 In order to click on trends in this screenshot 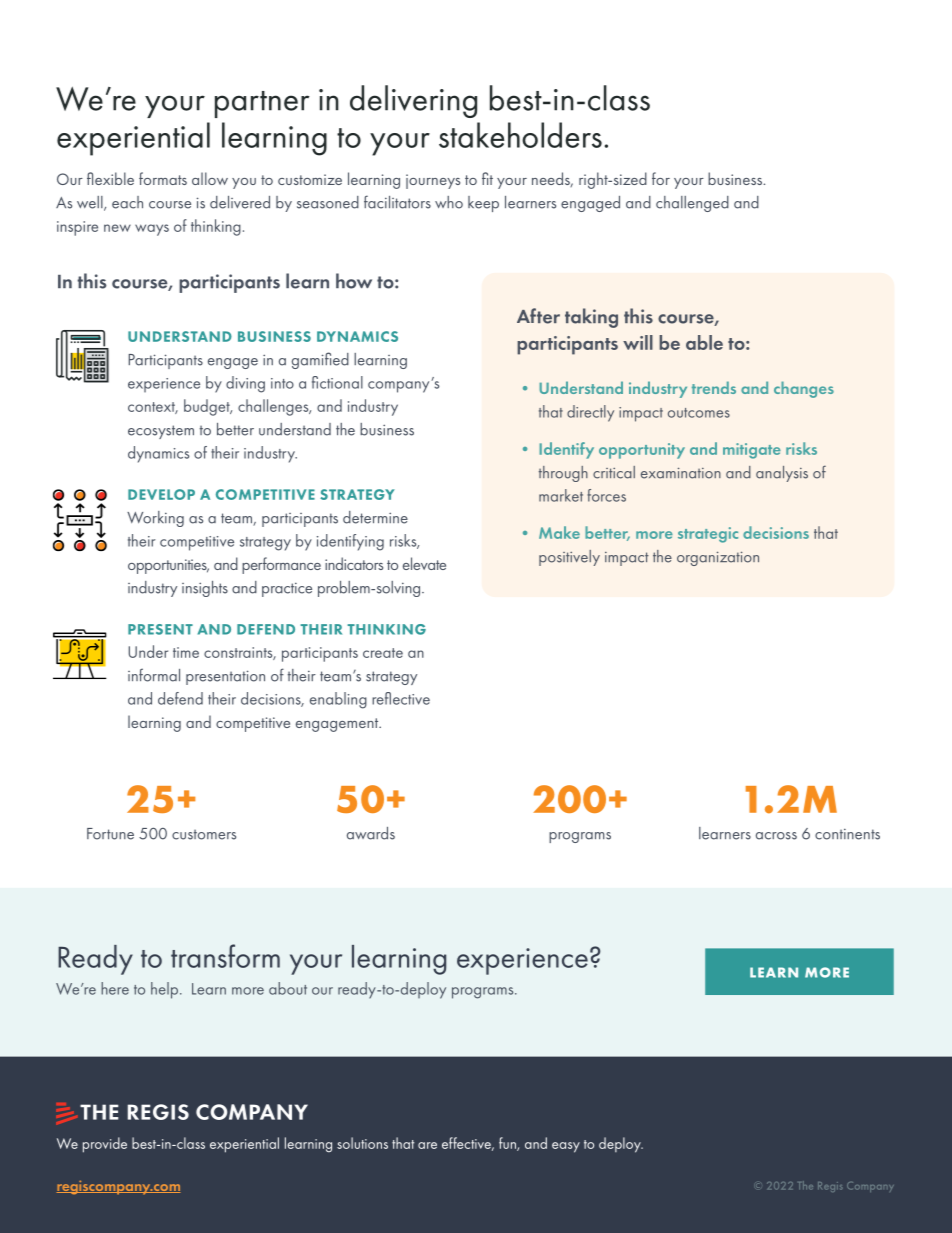, I will do `click(714, 387)`.
